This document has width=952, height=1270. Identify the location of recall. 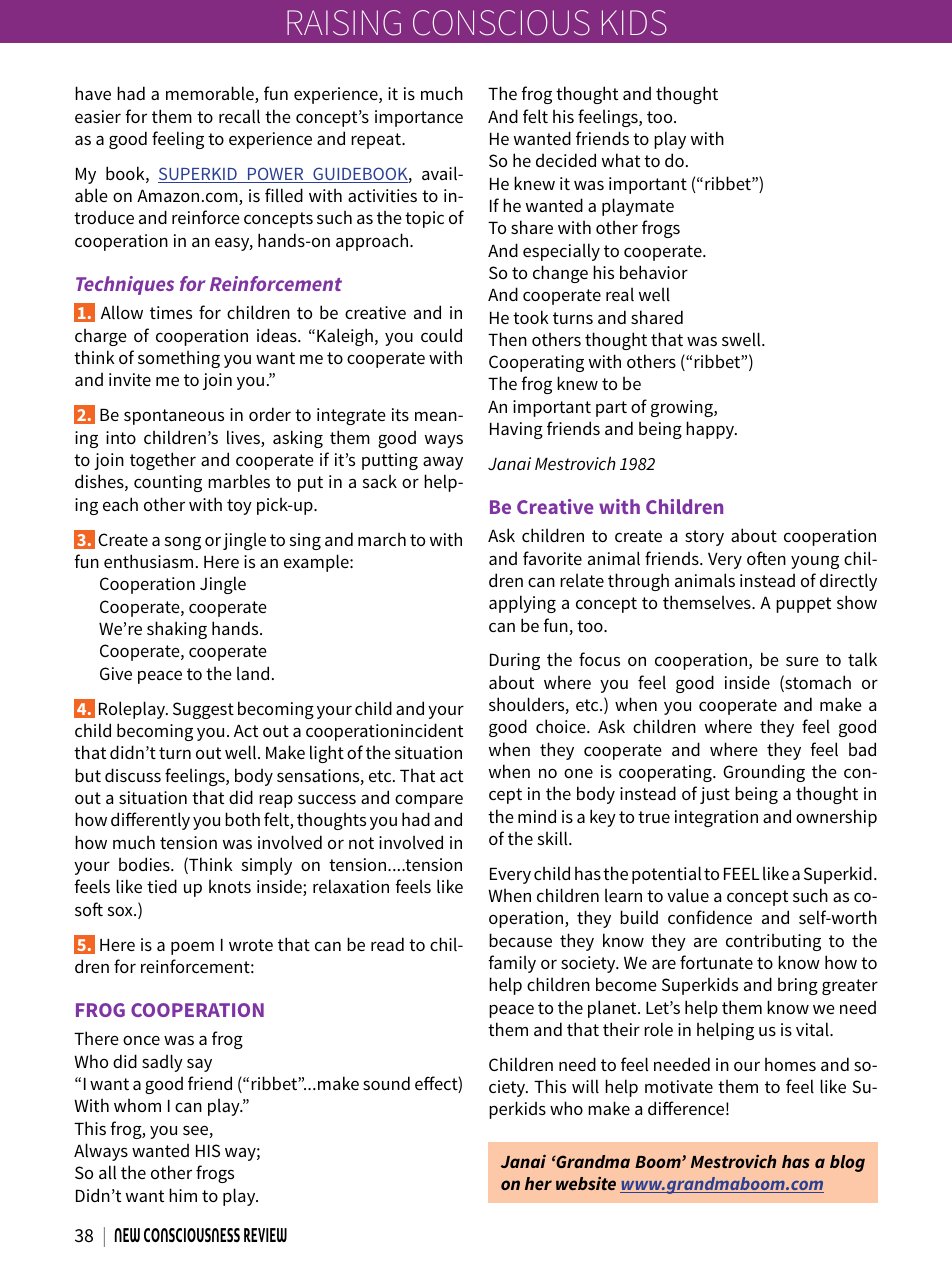
(239, 116).
